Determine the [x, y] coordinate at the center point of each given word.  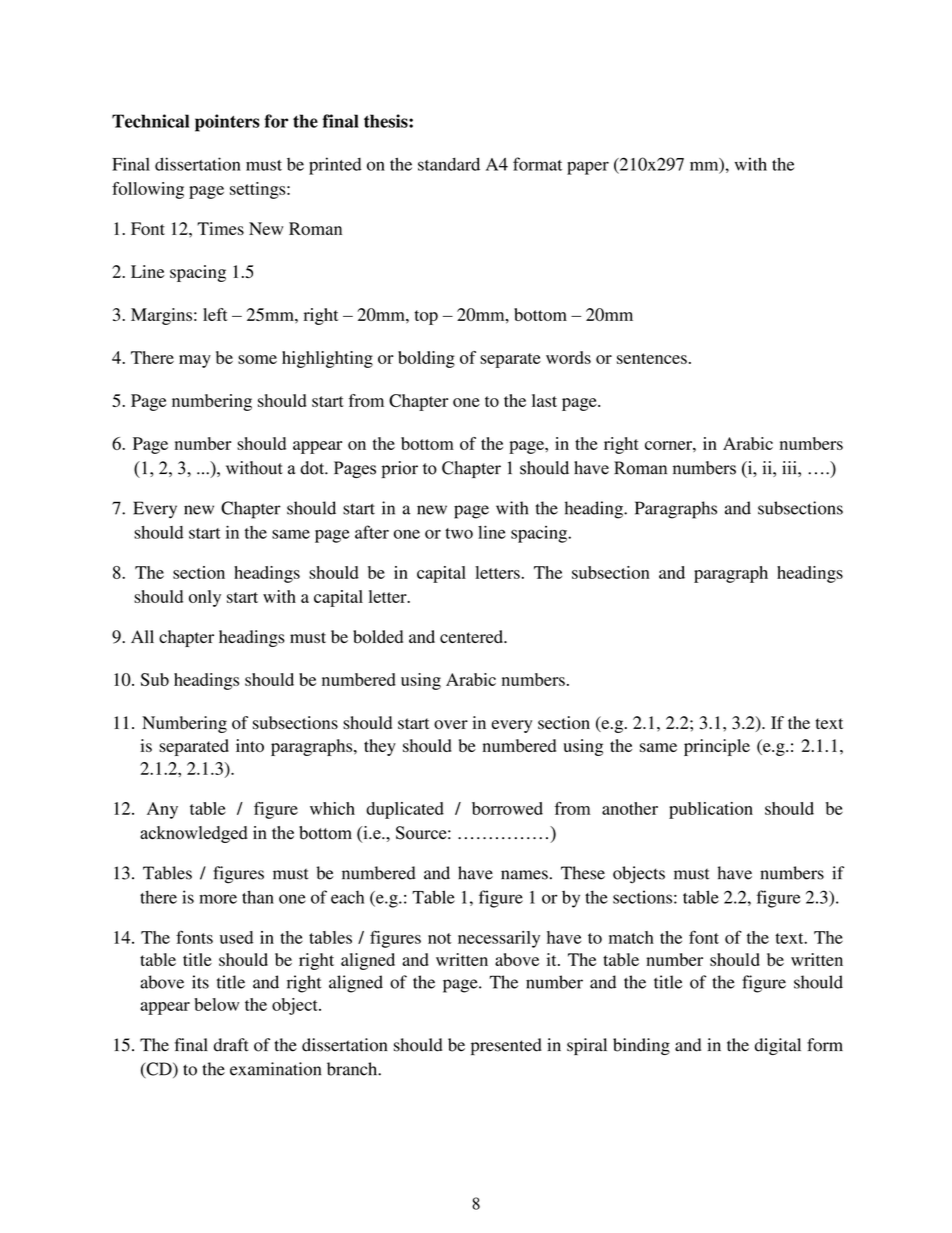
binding [641, 1046]
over [451, 724]
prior [399, 469]
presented [506, 1046]
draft [231, 1045]
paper [588, 168]
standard [449, 164]
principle [717, 747]
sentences [652, 358]
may [195, 361]
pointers [227, 123]
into [250, 745]
